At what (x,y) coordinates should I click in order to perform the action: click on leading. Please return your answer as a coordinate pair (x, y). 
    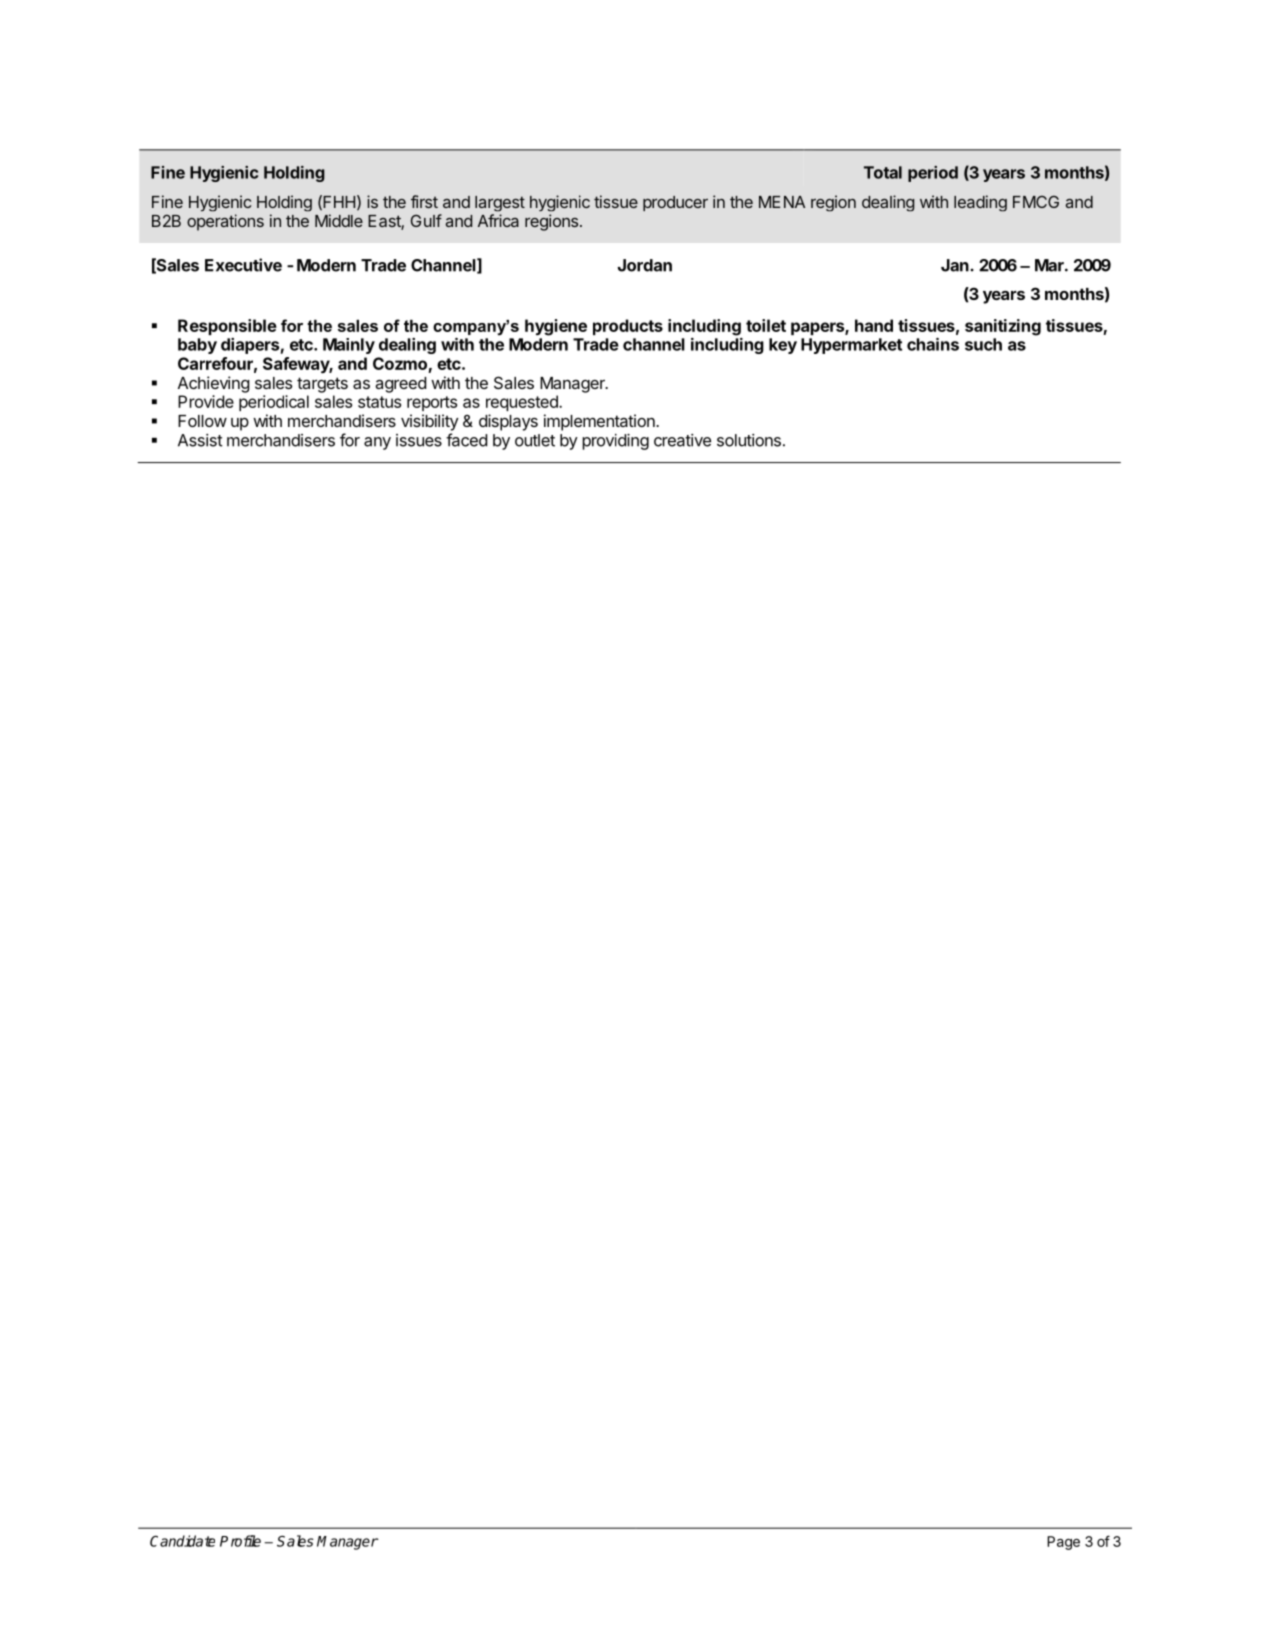
    Looking at the image, I should click on (980, 203).
